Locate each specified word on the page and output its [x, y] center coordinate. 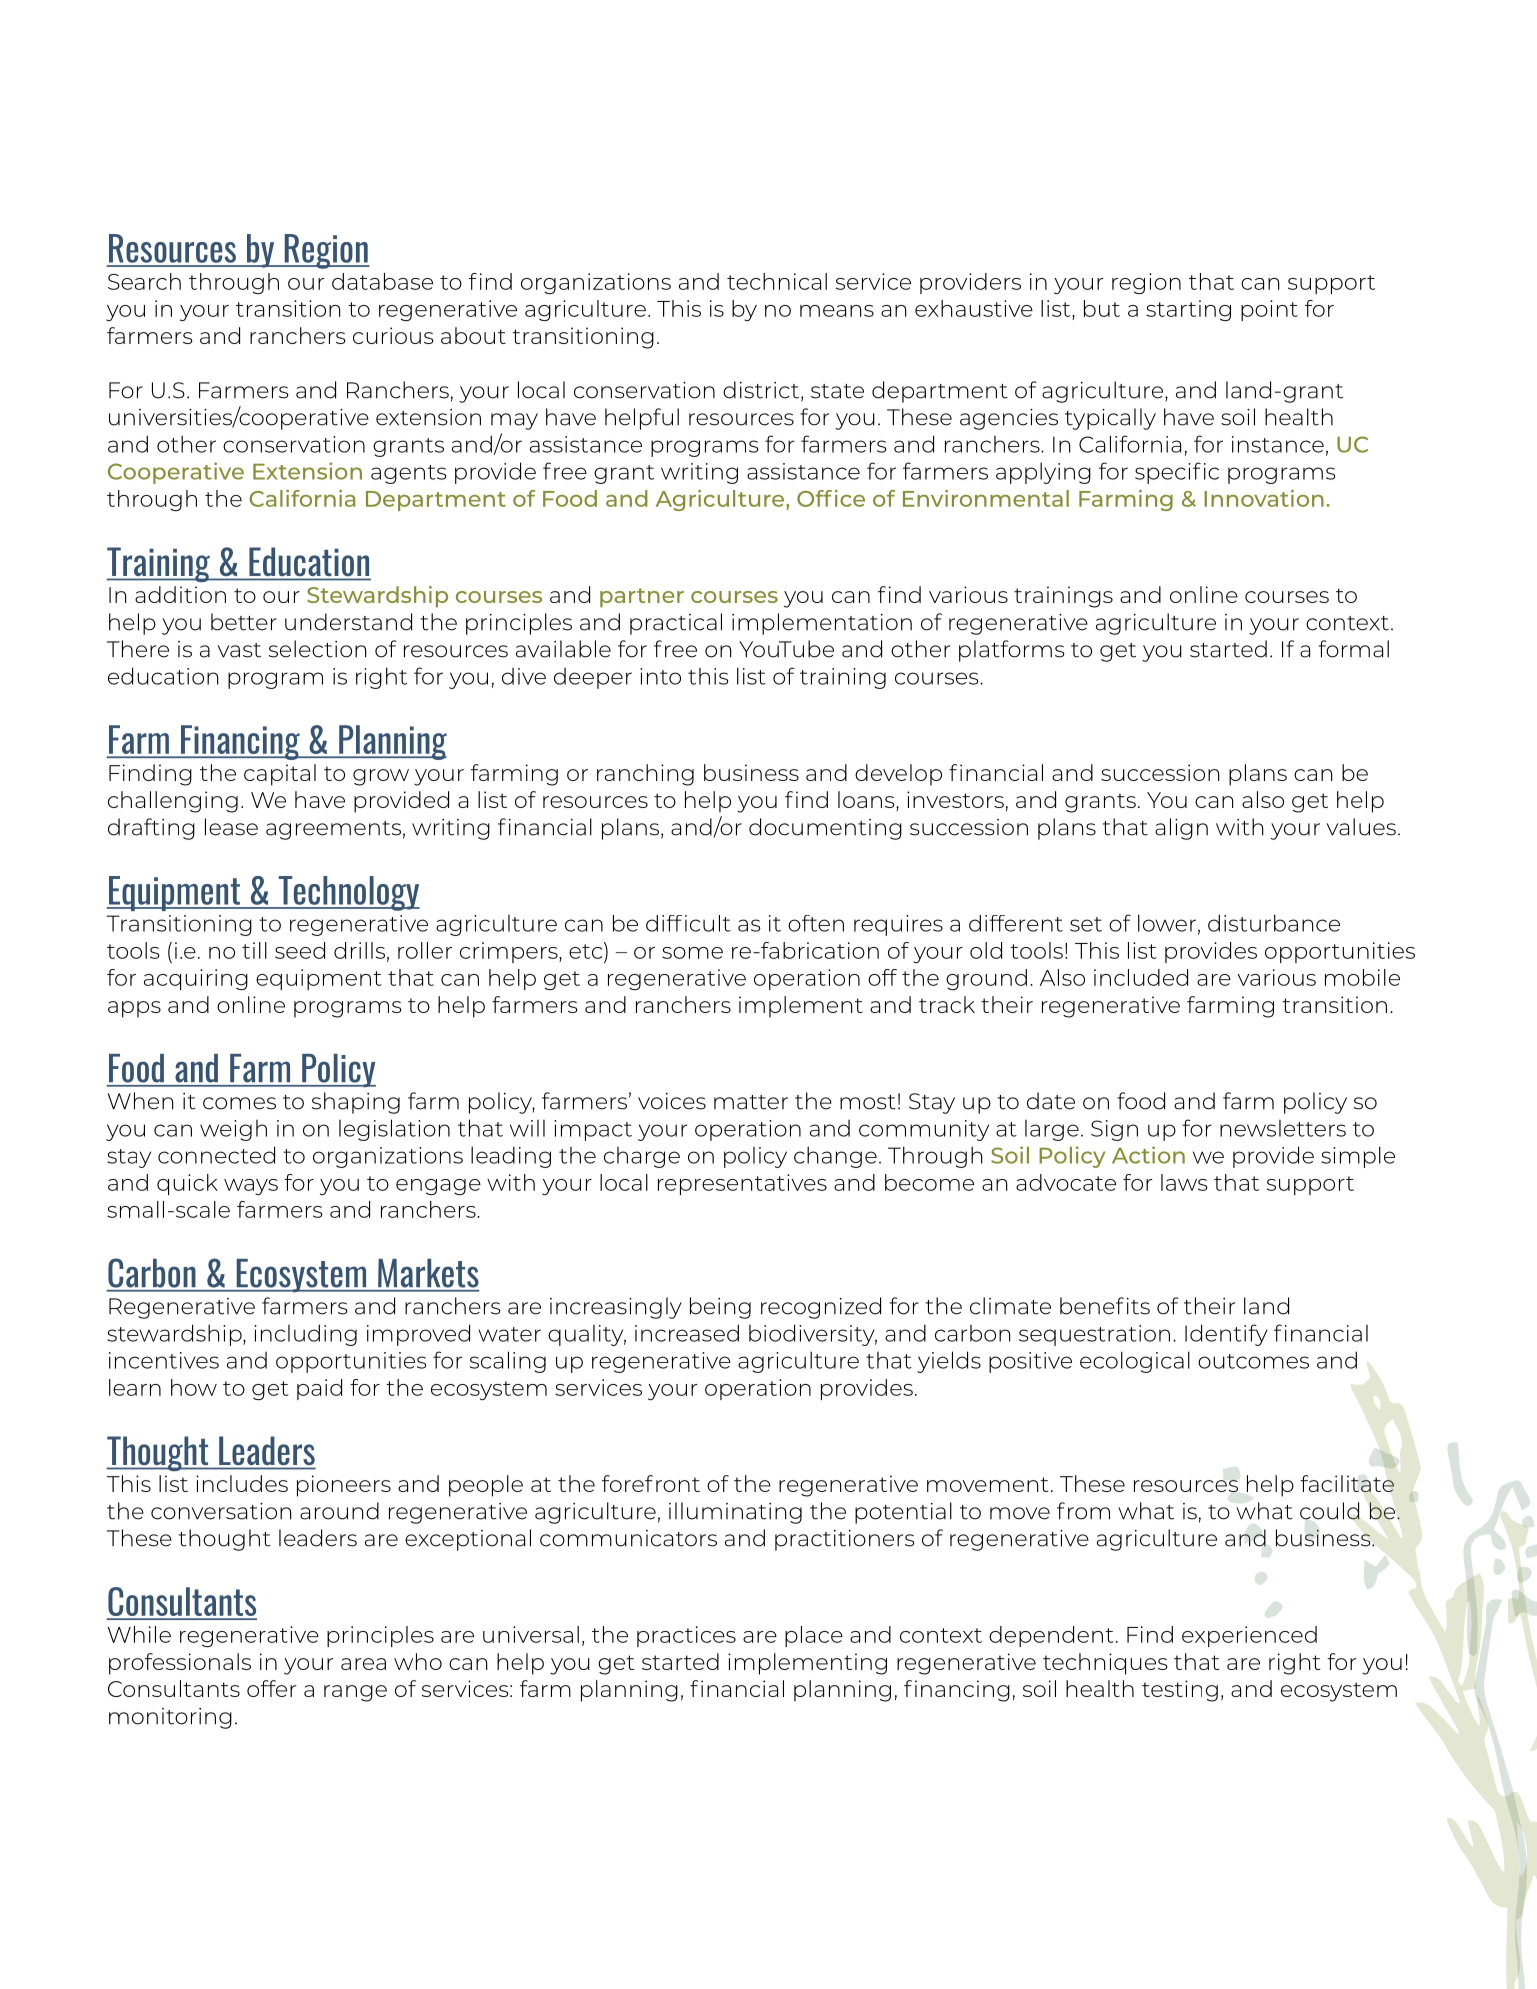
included [1141, 977]
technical [777, 281]
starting [1188, 311]
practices [686, 1636]
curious [393, 335]
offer [272, 1688]
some [692, 953]
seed [300, 950]
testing [1180, 1691]
